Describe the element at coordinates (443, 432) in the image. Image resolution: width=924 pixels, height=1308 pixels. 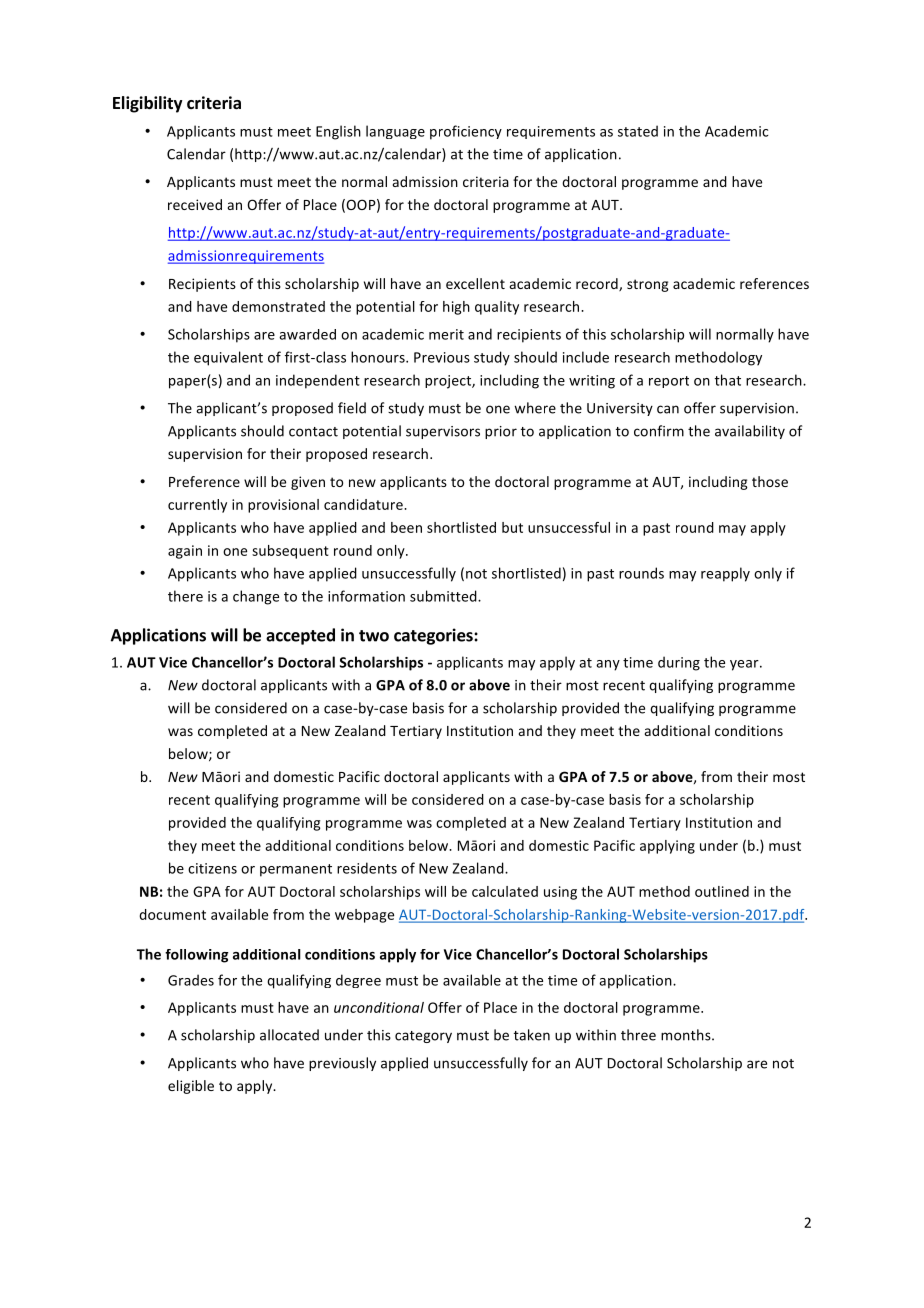
I see `supervisors` at that location.
